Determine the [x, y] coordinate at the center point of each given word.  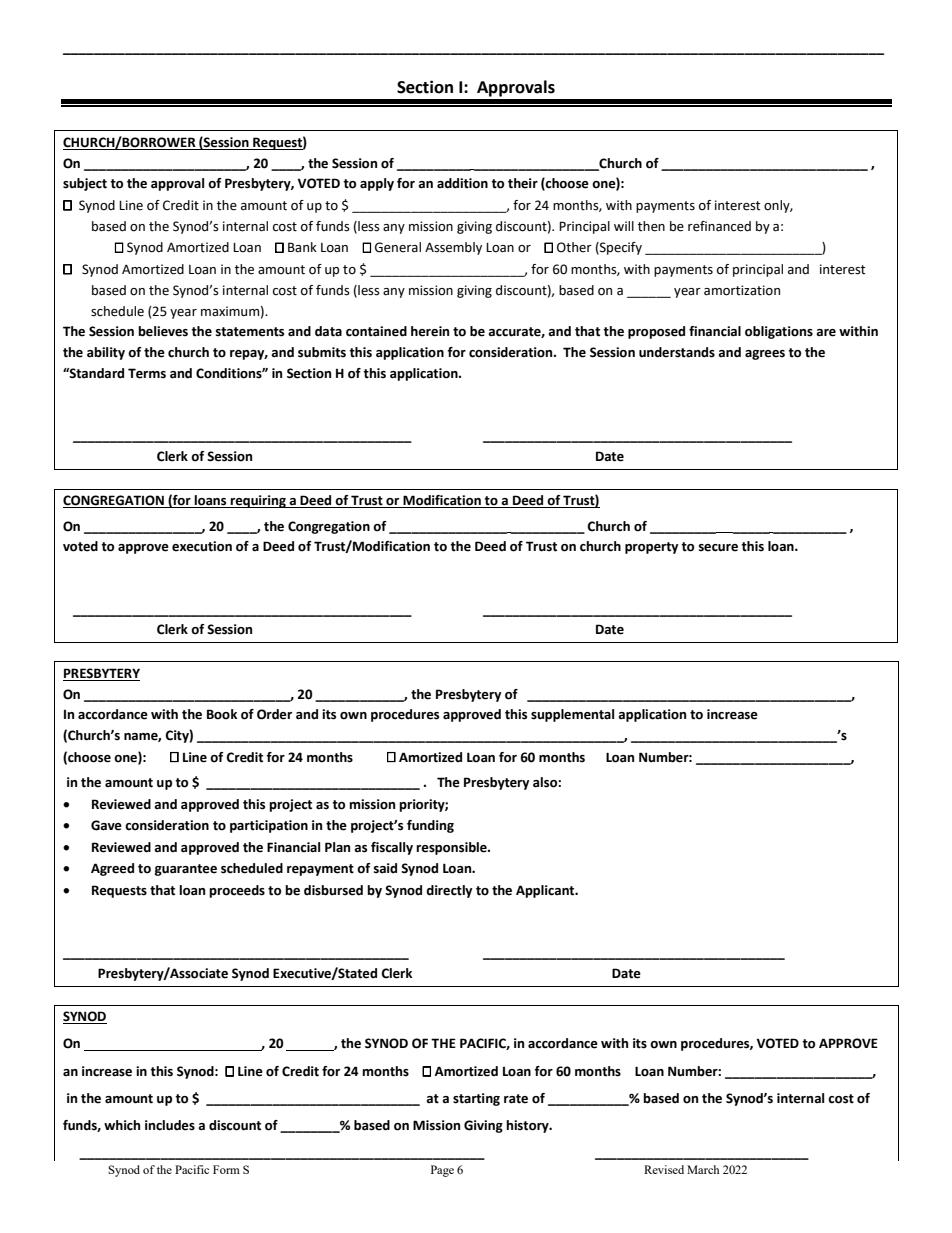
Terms [147, 373]
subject [85, 184]
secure [718, 548]
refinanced [719, 226]
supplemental [572, 715]
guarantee [186, 870]
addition [462, 183]
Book [222, 714]
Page [442, 1171]
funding [430, 826]
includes [170, 1125]
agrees [765, 355]
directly [449, 891]
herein [430, 331]
